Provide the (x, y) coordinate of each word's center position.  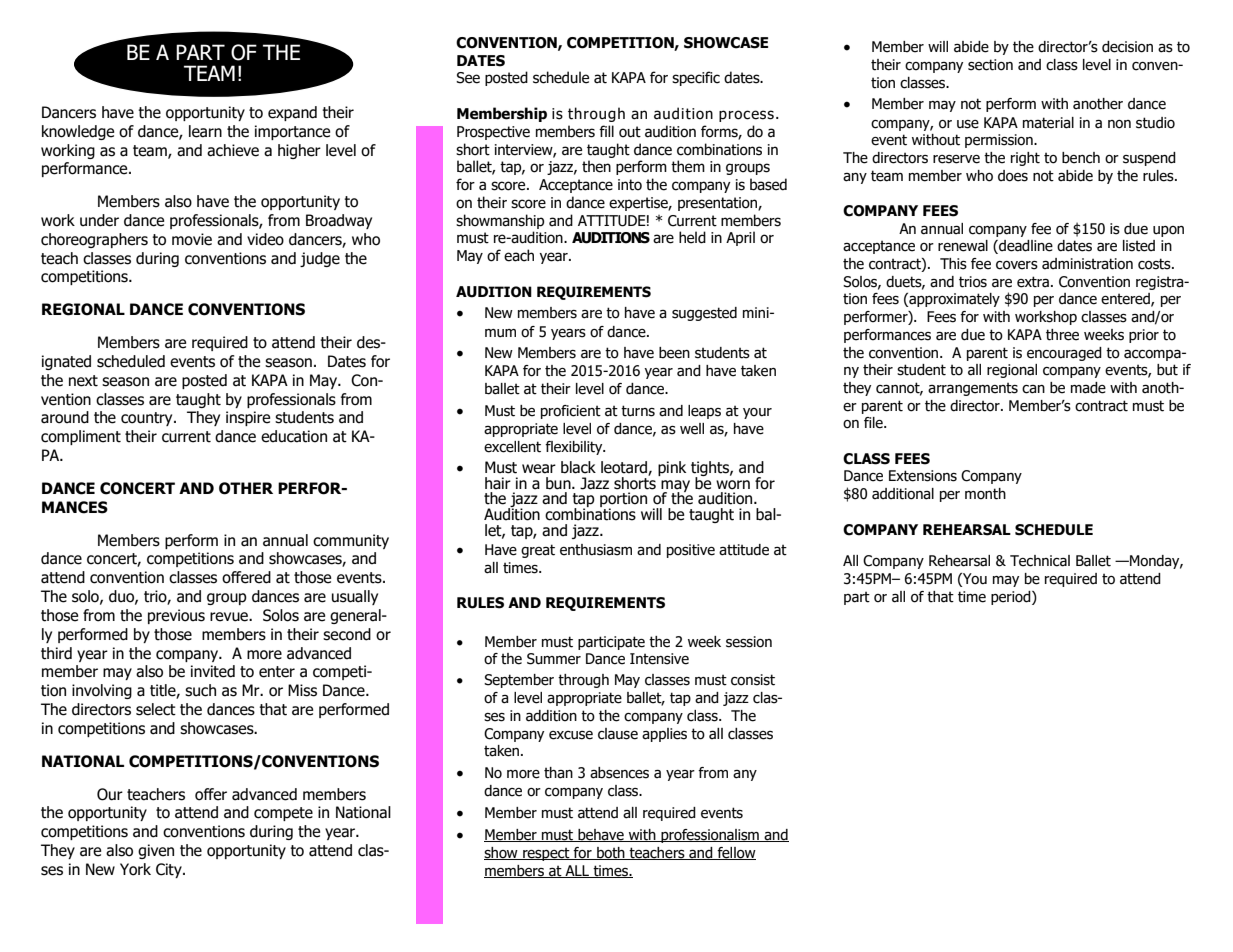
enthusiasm (596, 550)
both (611, 853)
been (674, 353)
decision (1127, 47)
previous (176, 616)
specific (696, 78)
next (83, 381)
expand (292, 113)
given (156, 851)
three (1062, 335)
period (1012, 598)
